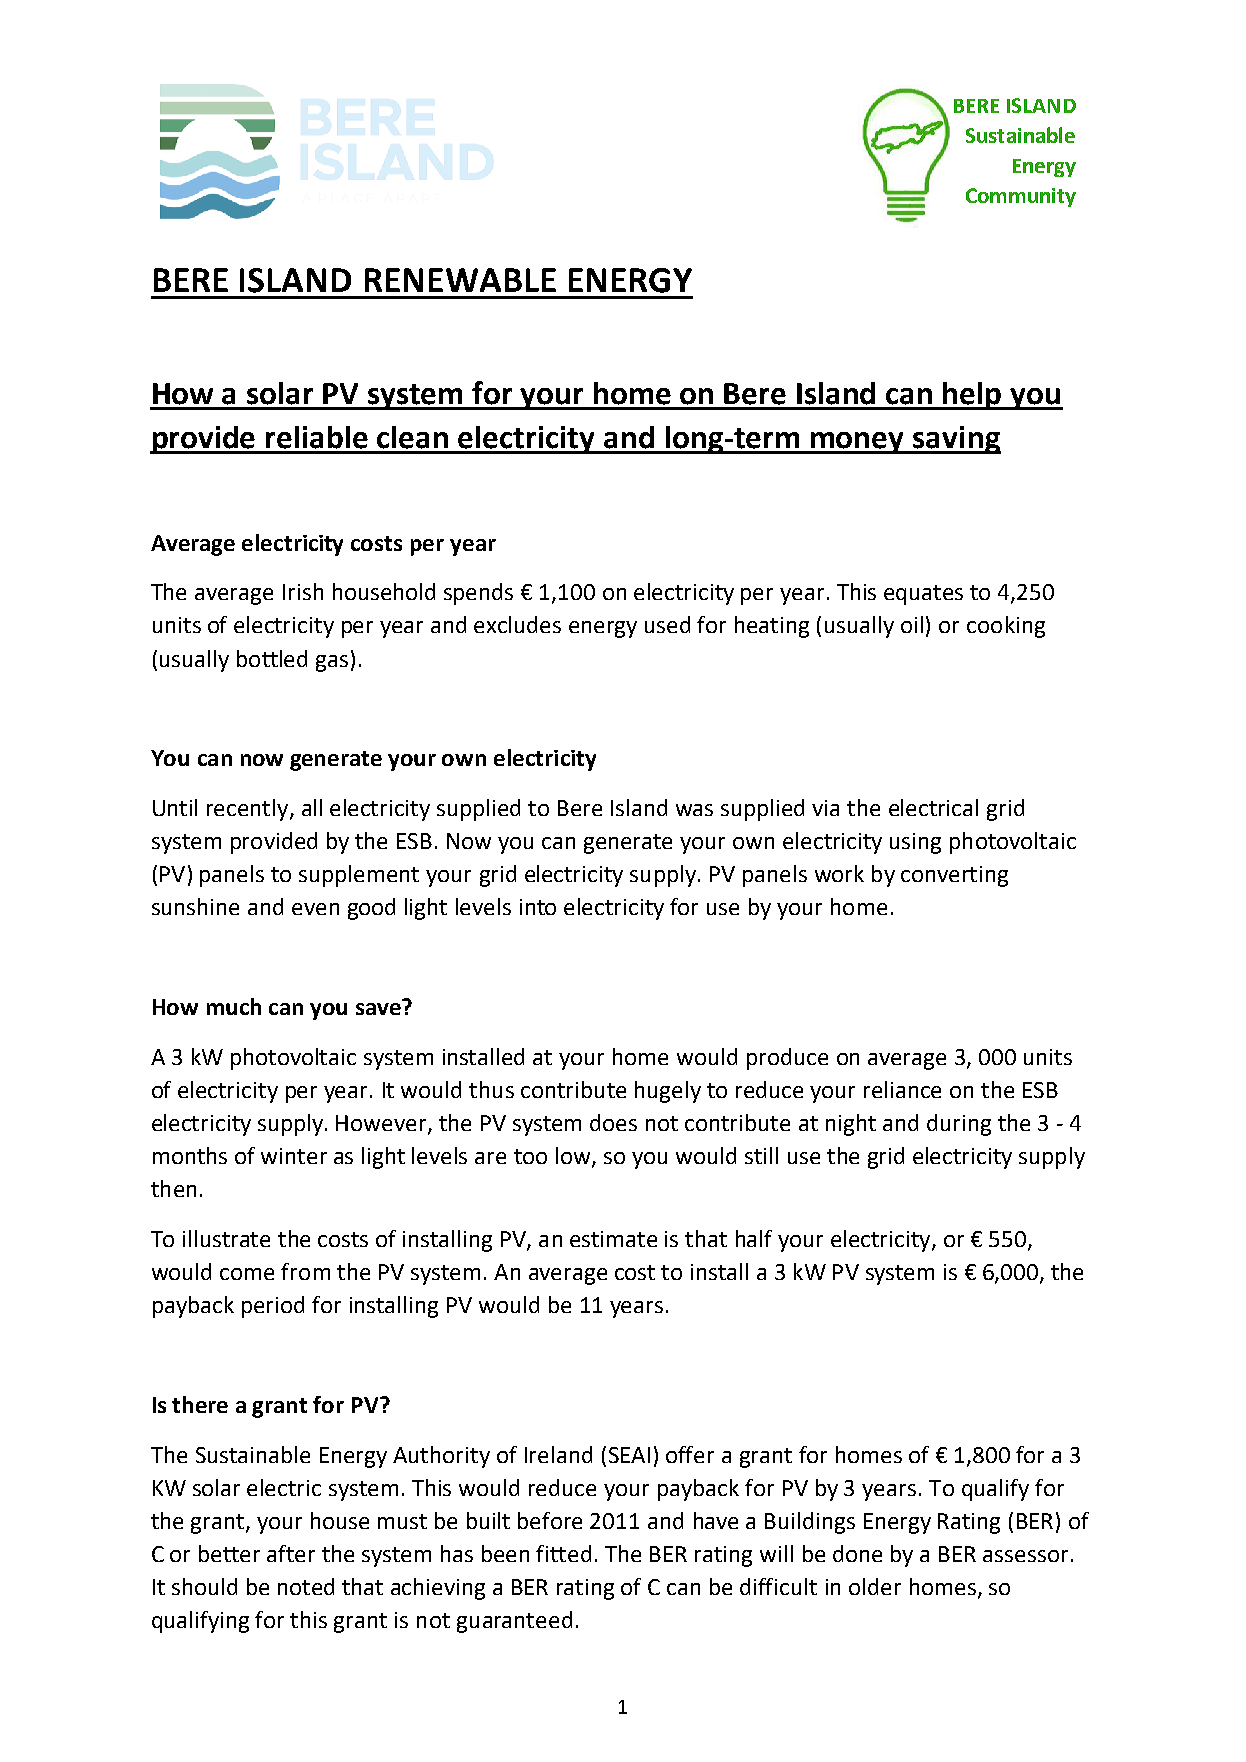  Describe the element at coordinates (563, 1553) in the screenshot. I see `fitted` at that location.
